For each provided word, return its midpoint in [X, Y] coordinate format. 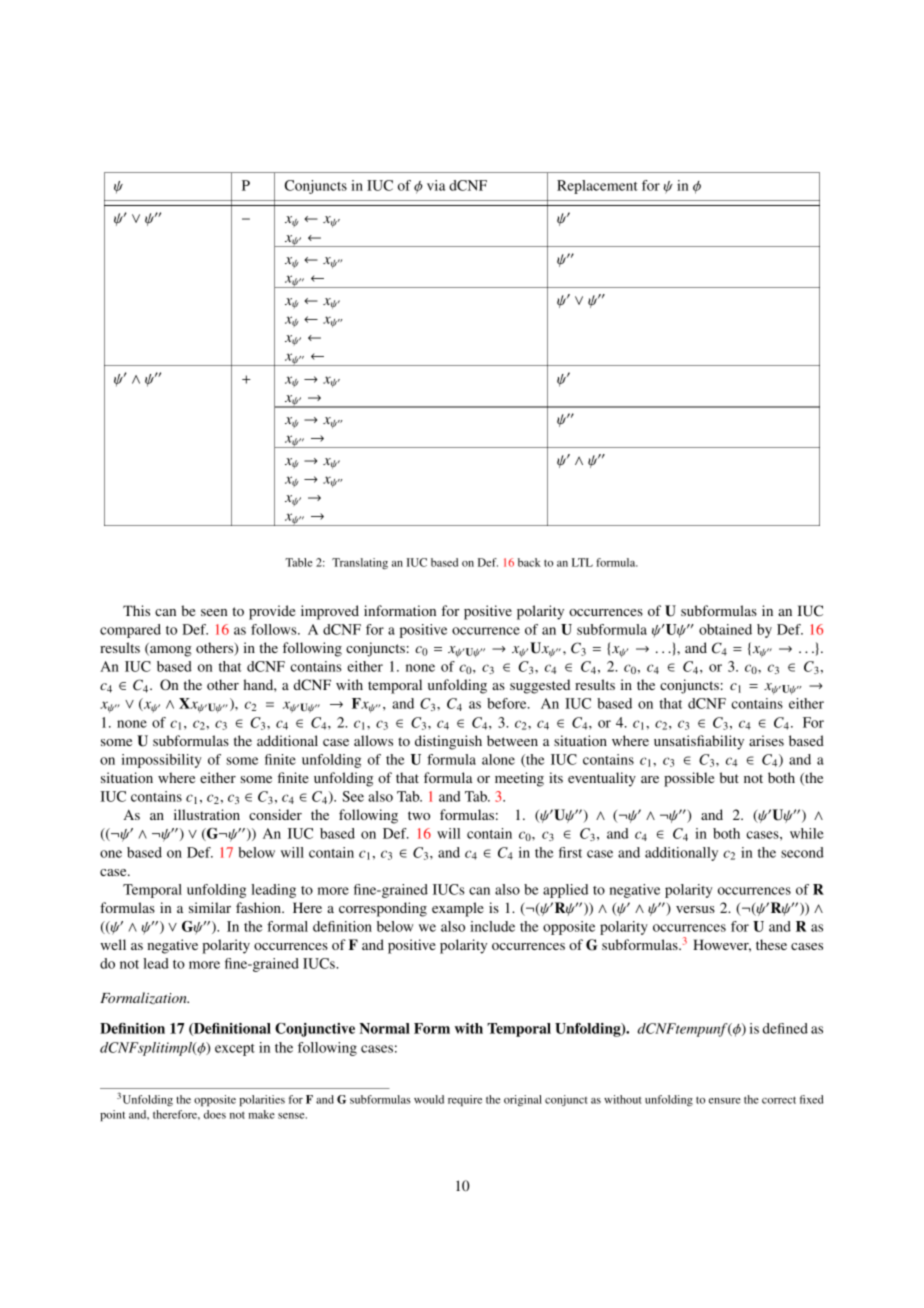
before [508, 703]
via [436, 185]
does [215, 1114]
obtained [725, 629]
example [458, 909]
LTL [582, 562]
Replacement [597, 187]
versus [695, 909]
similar [210, 907]
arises [766, 740]
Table [298, 562]
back [529, 562]
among [170, 651]
